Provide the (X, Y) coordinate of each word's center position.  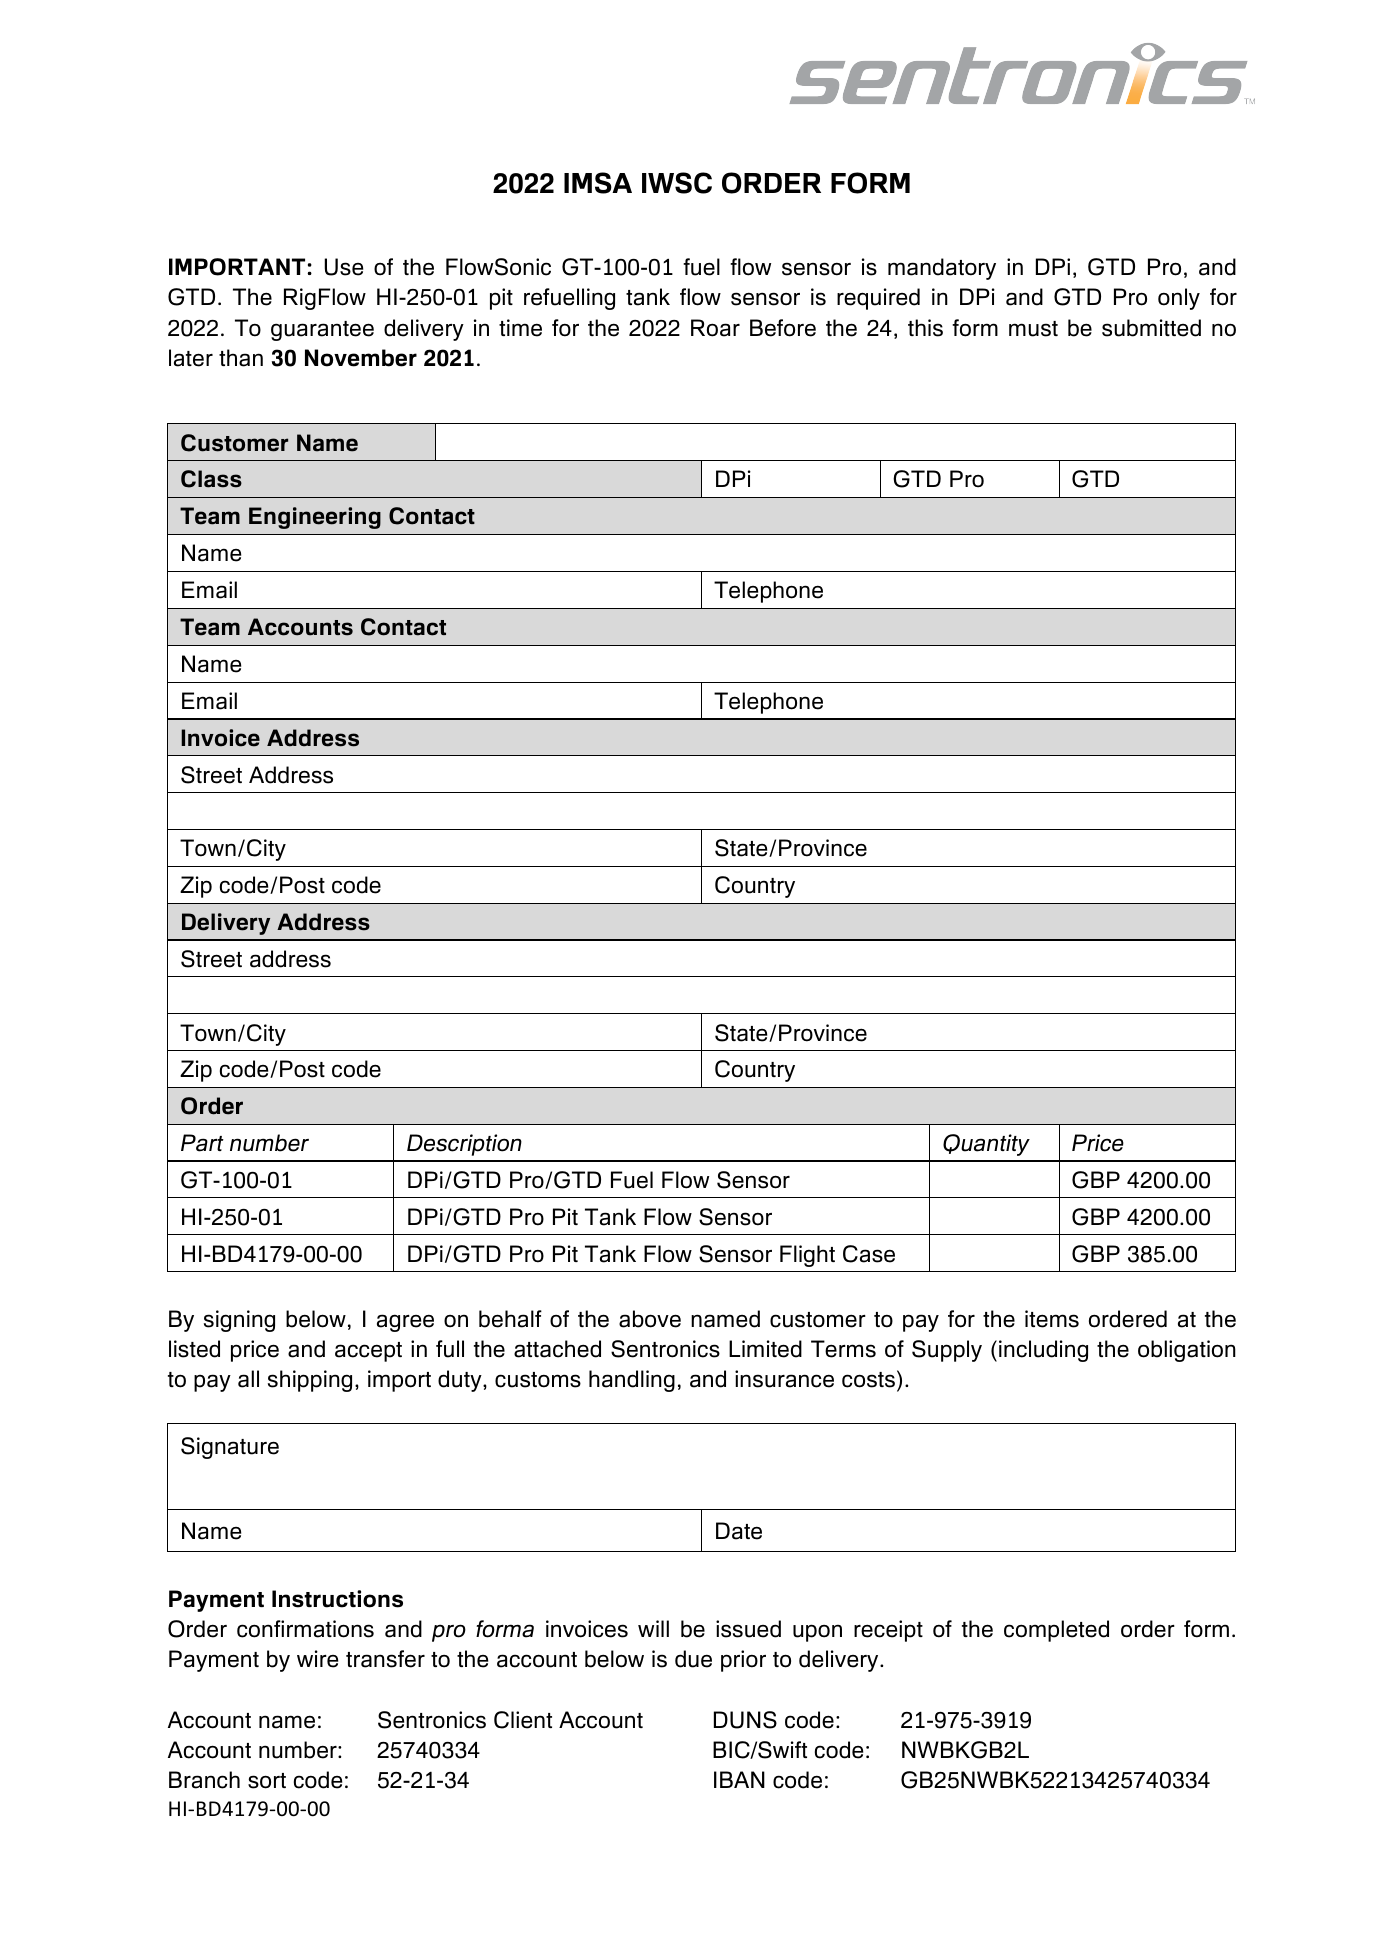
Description (464, 1145)
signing (239, 1321)
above (650, 1319)
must (1033, 329)
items (1052, 1319)
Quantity (986, 1145)
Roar (715, 328)
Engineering (315, 518)
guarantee (322, 331)
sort (267, 1781)
